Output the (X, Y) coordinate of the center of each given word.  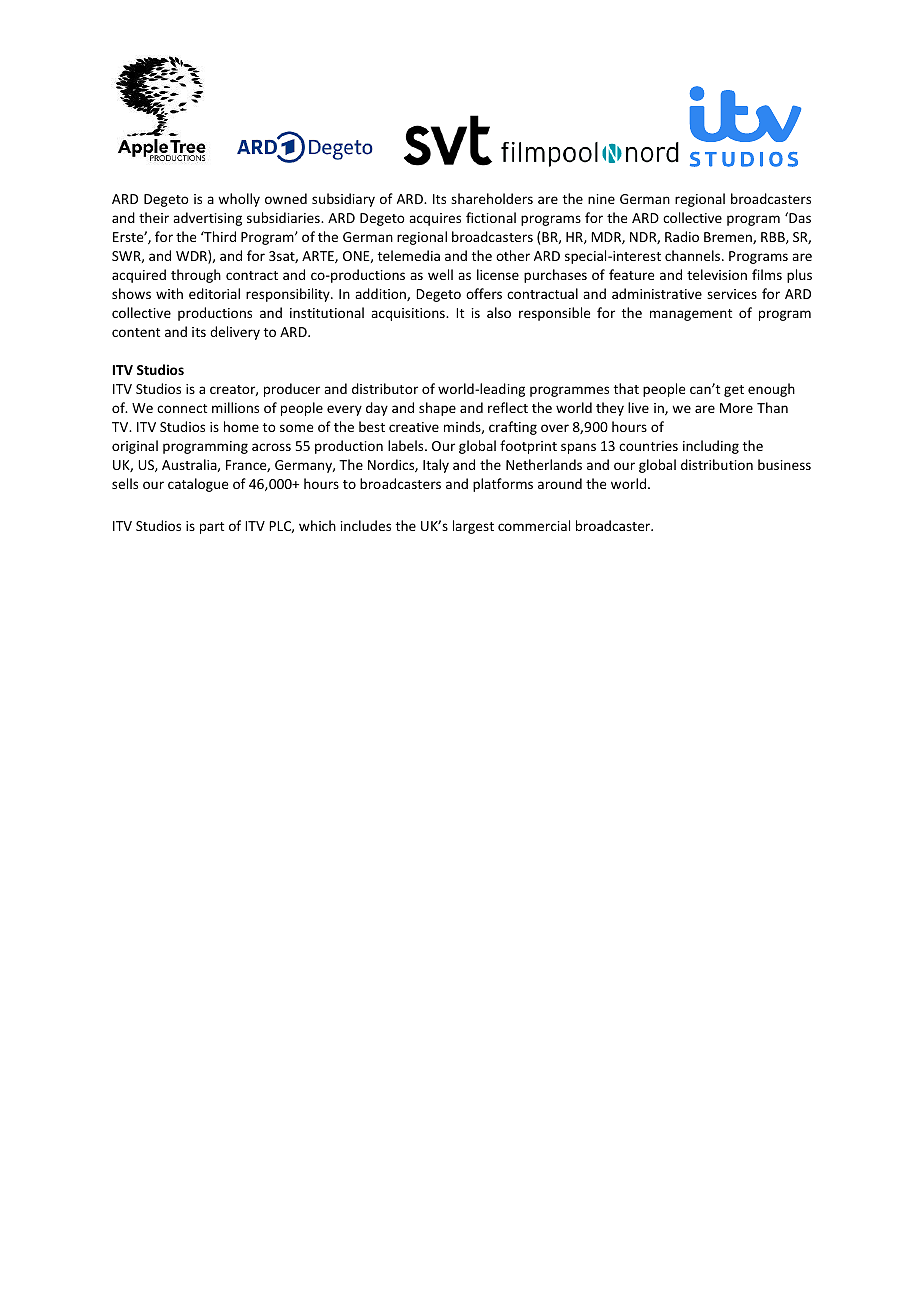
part (212, 528)
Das (799, 217)
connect (182, 408)
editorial (214, 293)
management (691, 315)
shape (437, 409)
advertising (207, 219)
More (736, 408)
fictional (491, 217)
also (499, 312)
